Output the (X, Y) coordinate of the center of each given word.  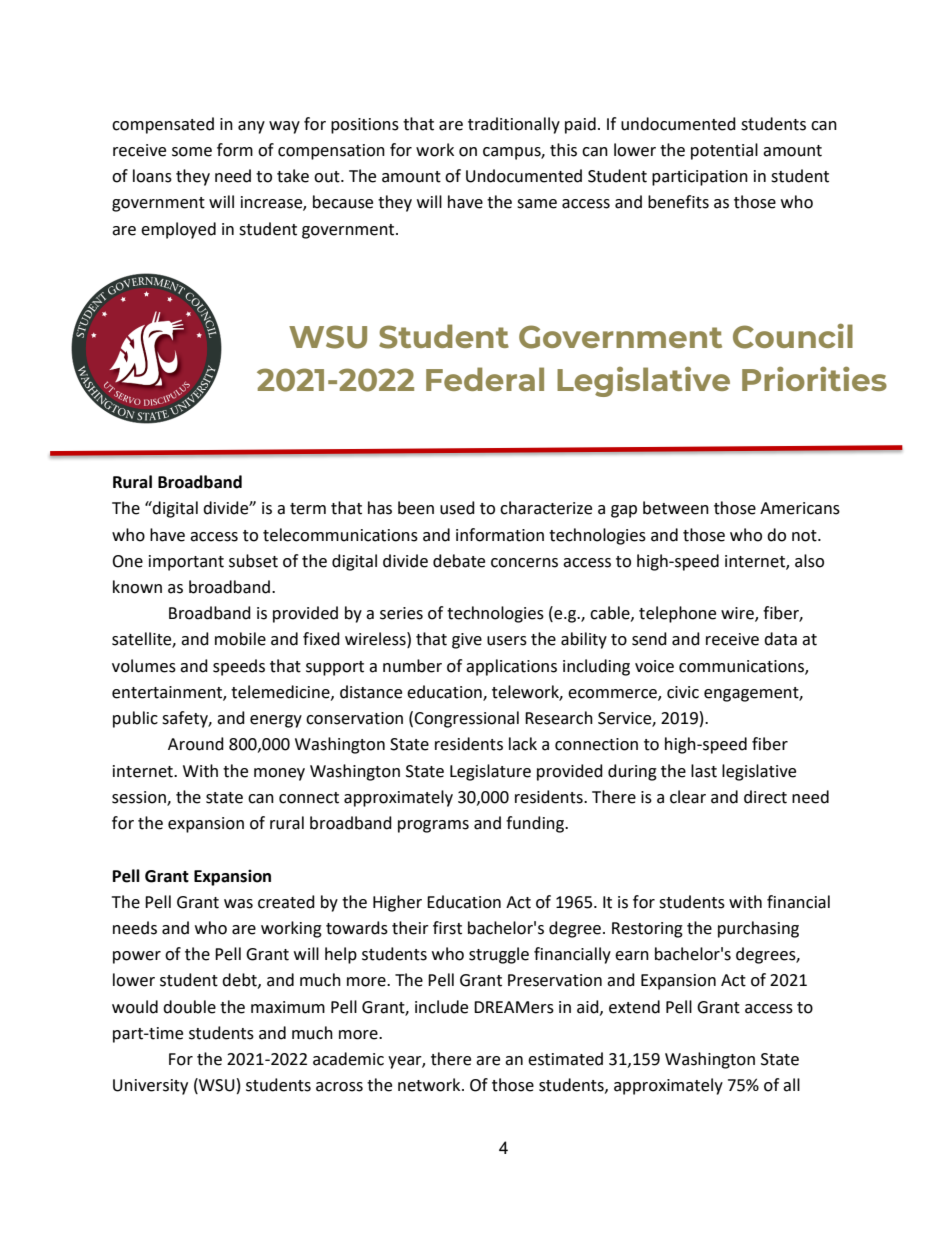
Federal (485, 379)
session (140, 798)
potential (724, 151)
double (189, 1007)
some (192, 152)
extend (634, 1007)
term (308, 509)
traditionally (514, 125)
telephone (677, 614)
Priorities (814, 378)
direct (765, 797)
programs (433, 826)
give (467, 641)
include (441, 1007)
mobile (240, 639)
